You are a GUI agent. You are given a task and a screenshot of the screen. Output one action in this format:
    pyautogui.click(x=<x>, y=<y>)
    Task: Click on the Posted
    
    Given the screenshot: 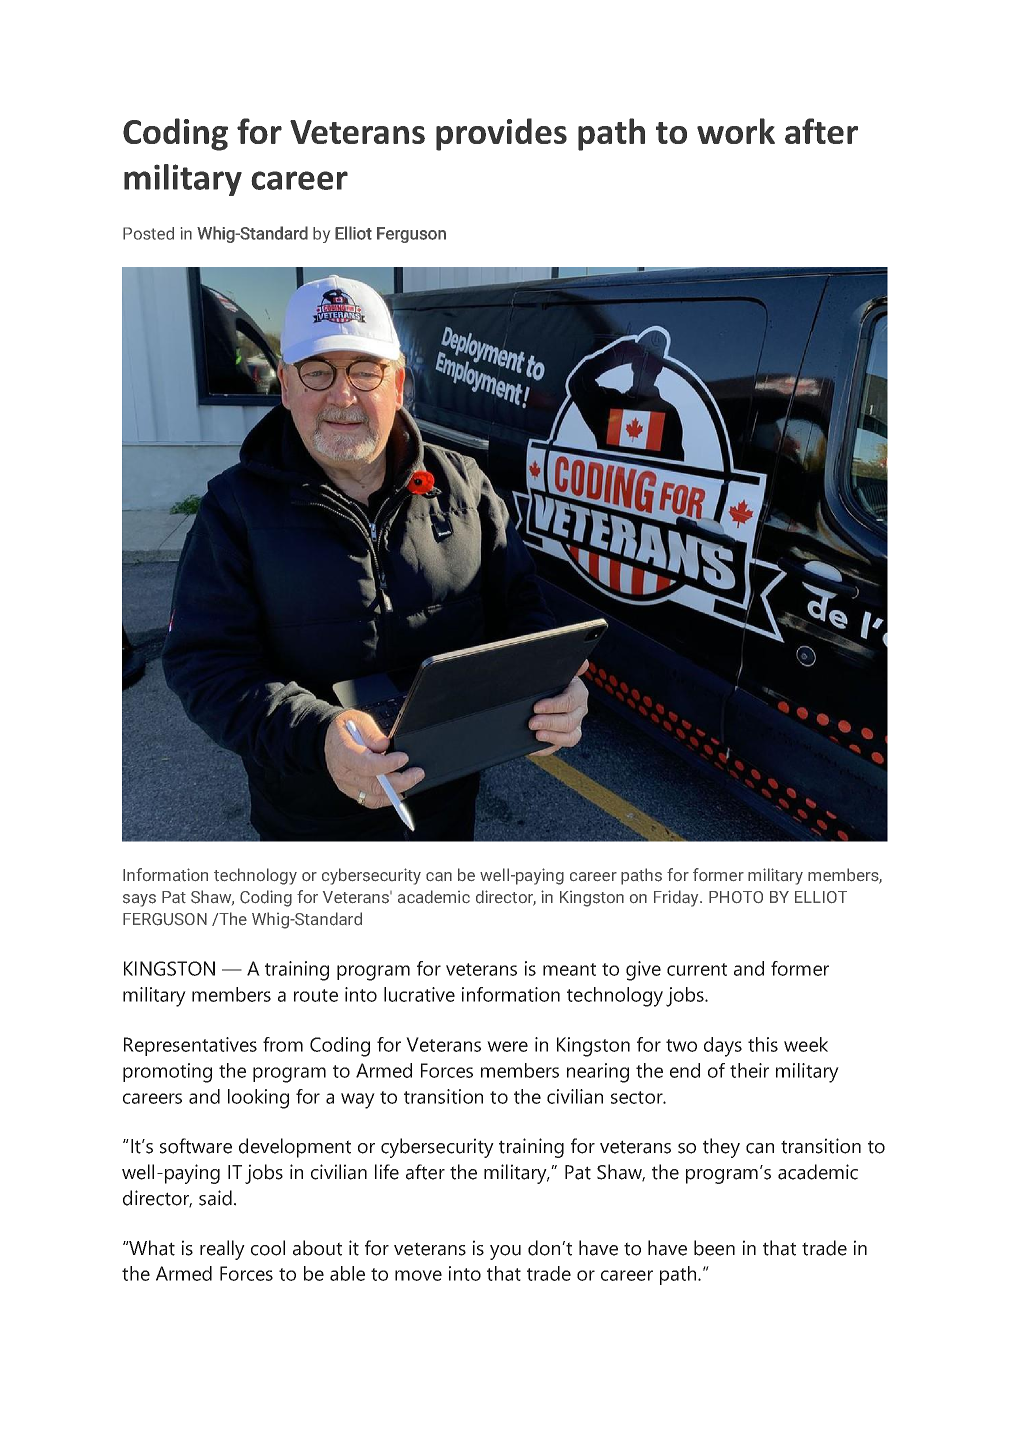 What is the action you would take?
    pyautogui.click(x=148, y=233)
